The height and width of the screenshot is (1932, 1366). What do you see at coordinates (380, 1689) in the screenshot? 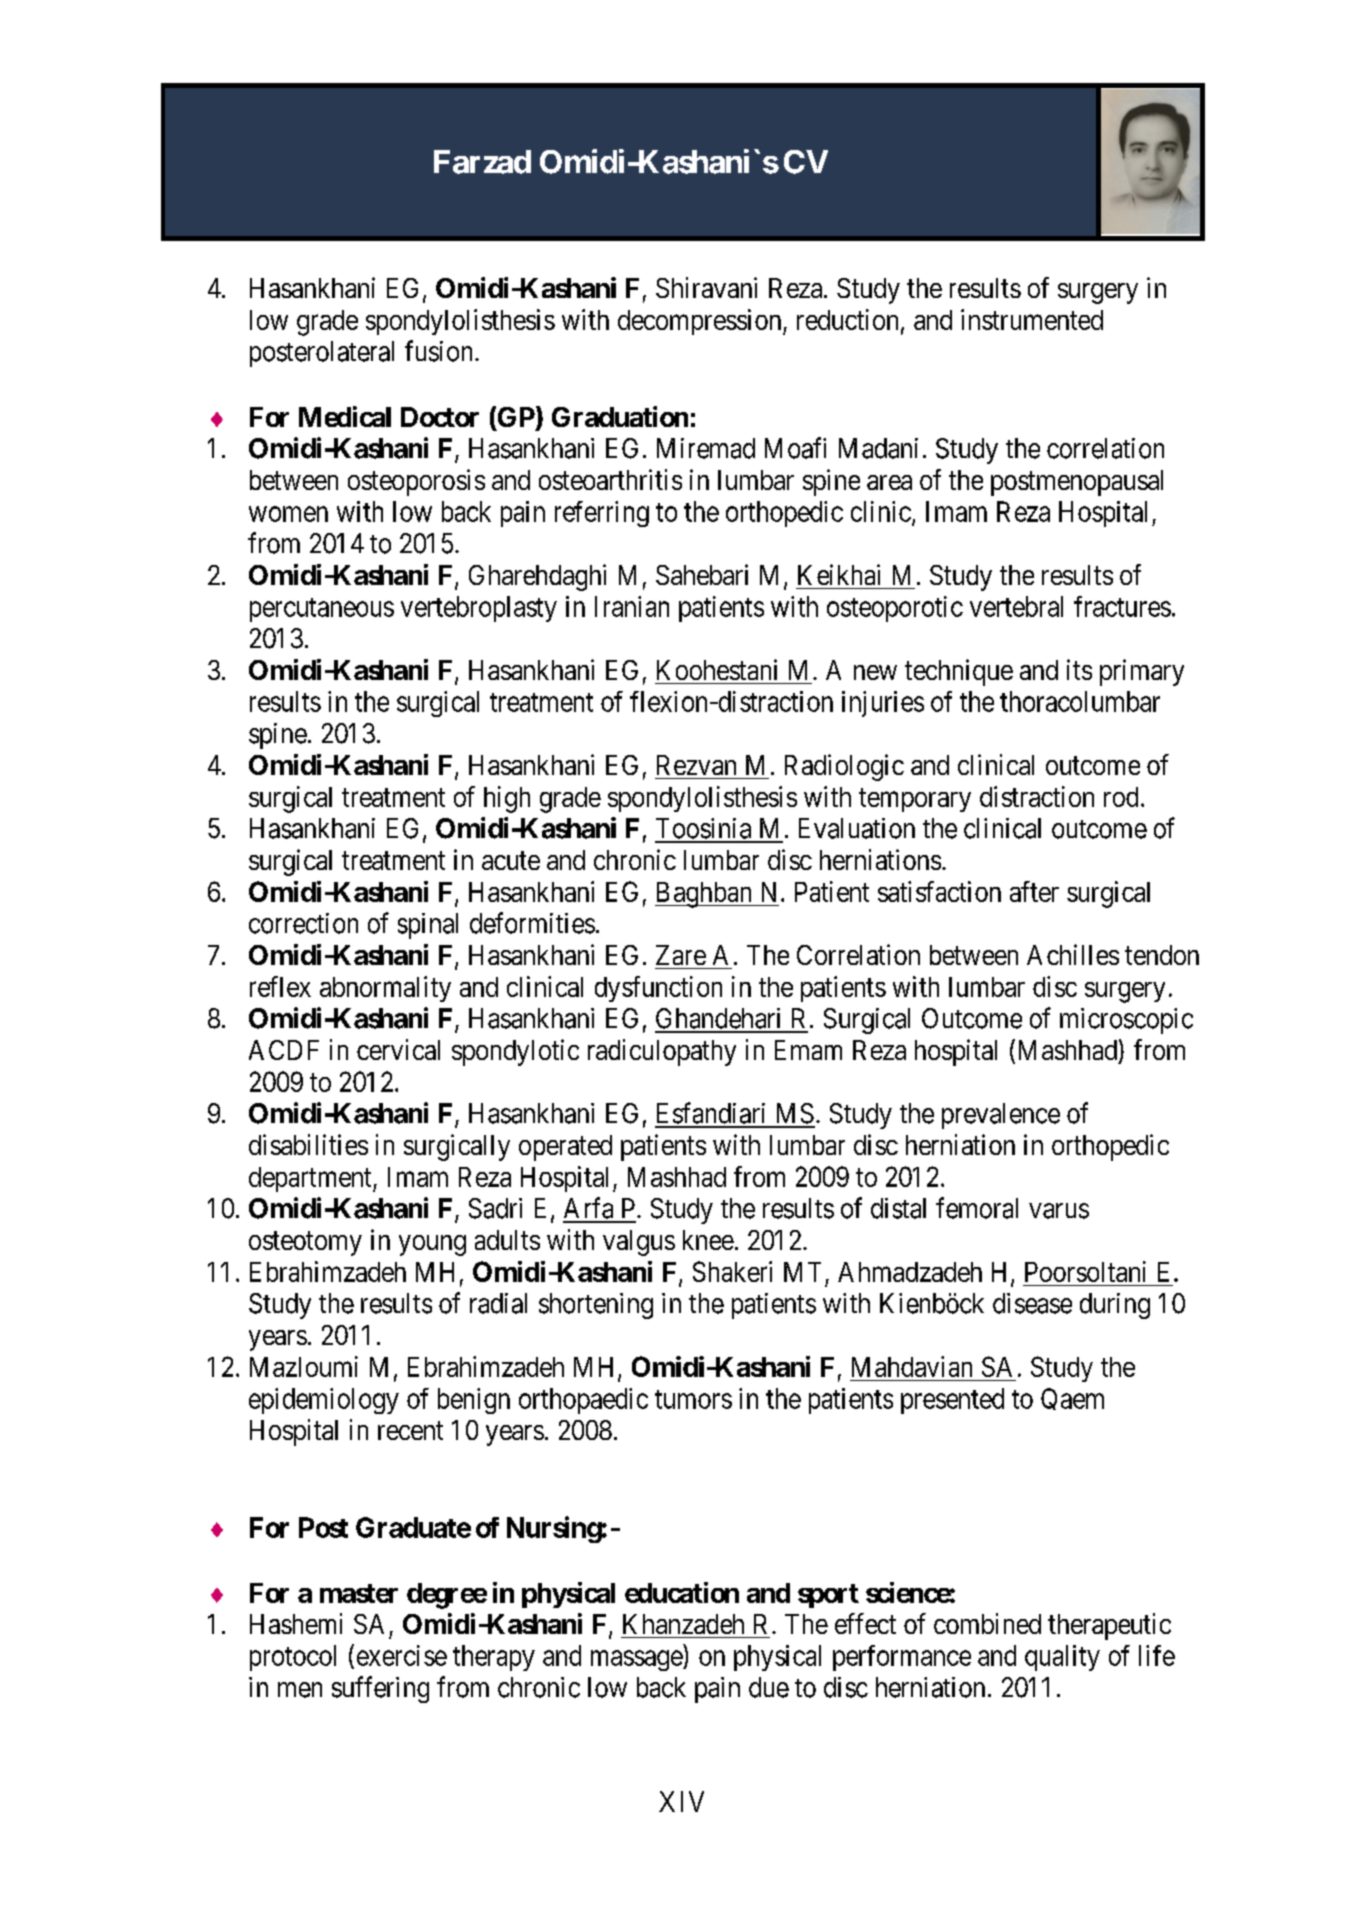
I see `suffering` at bounding box center [380, 1689].
